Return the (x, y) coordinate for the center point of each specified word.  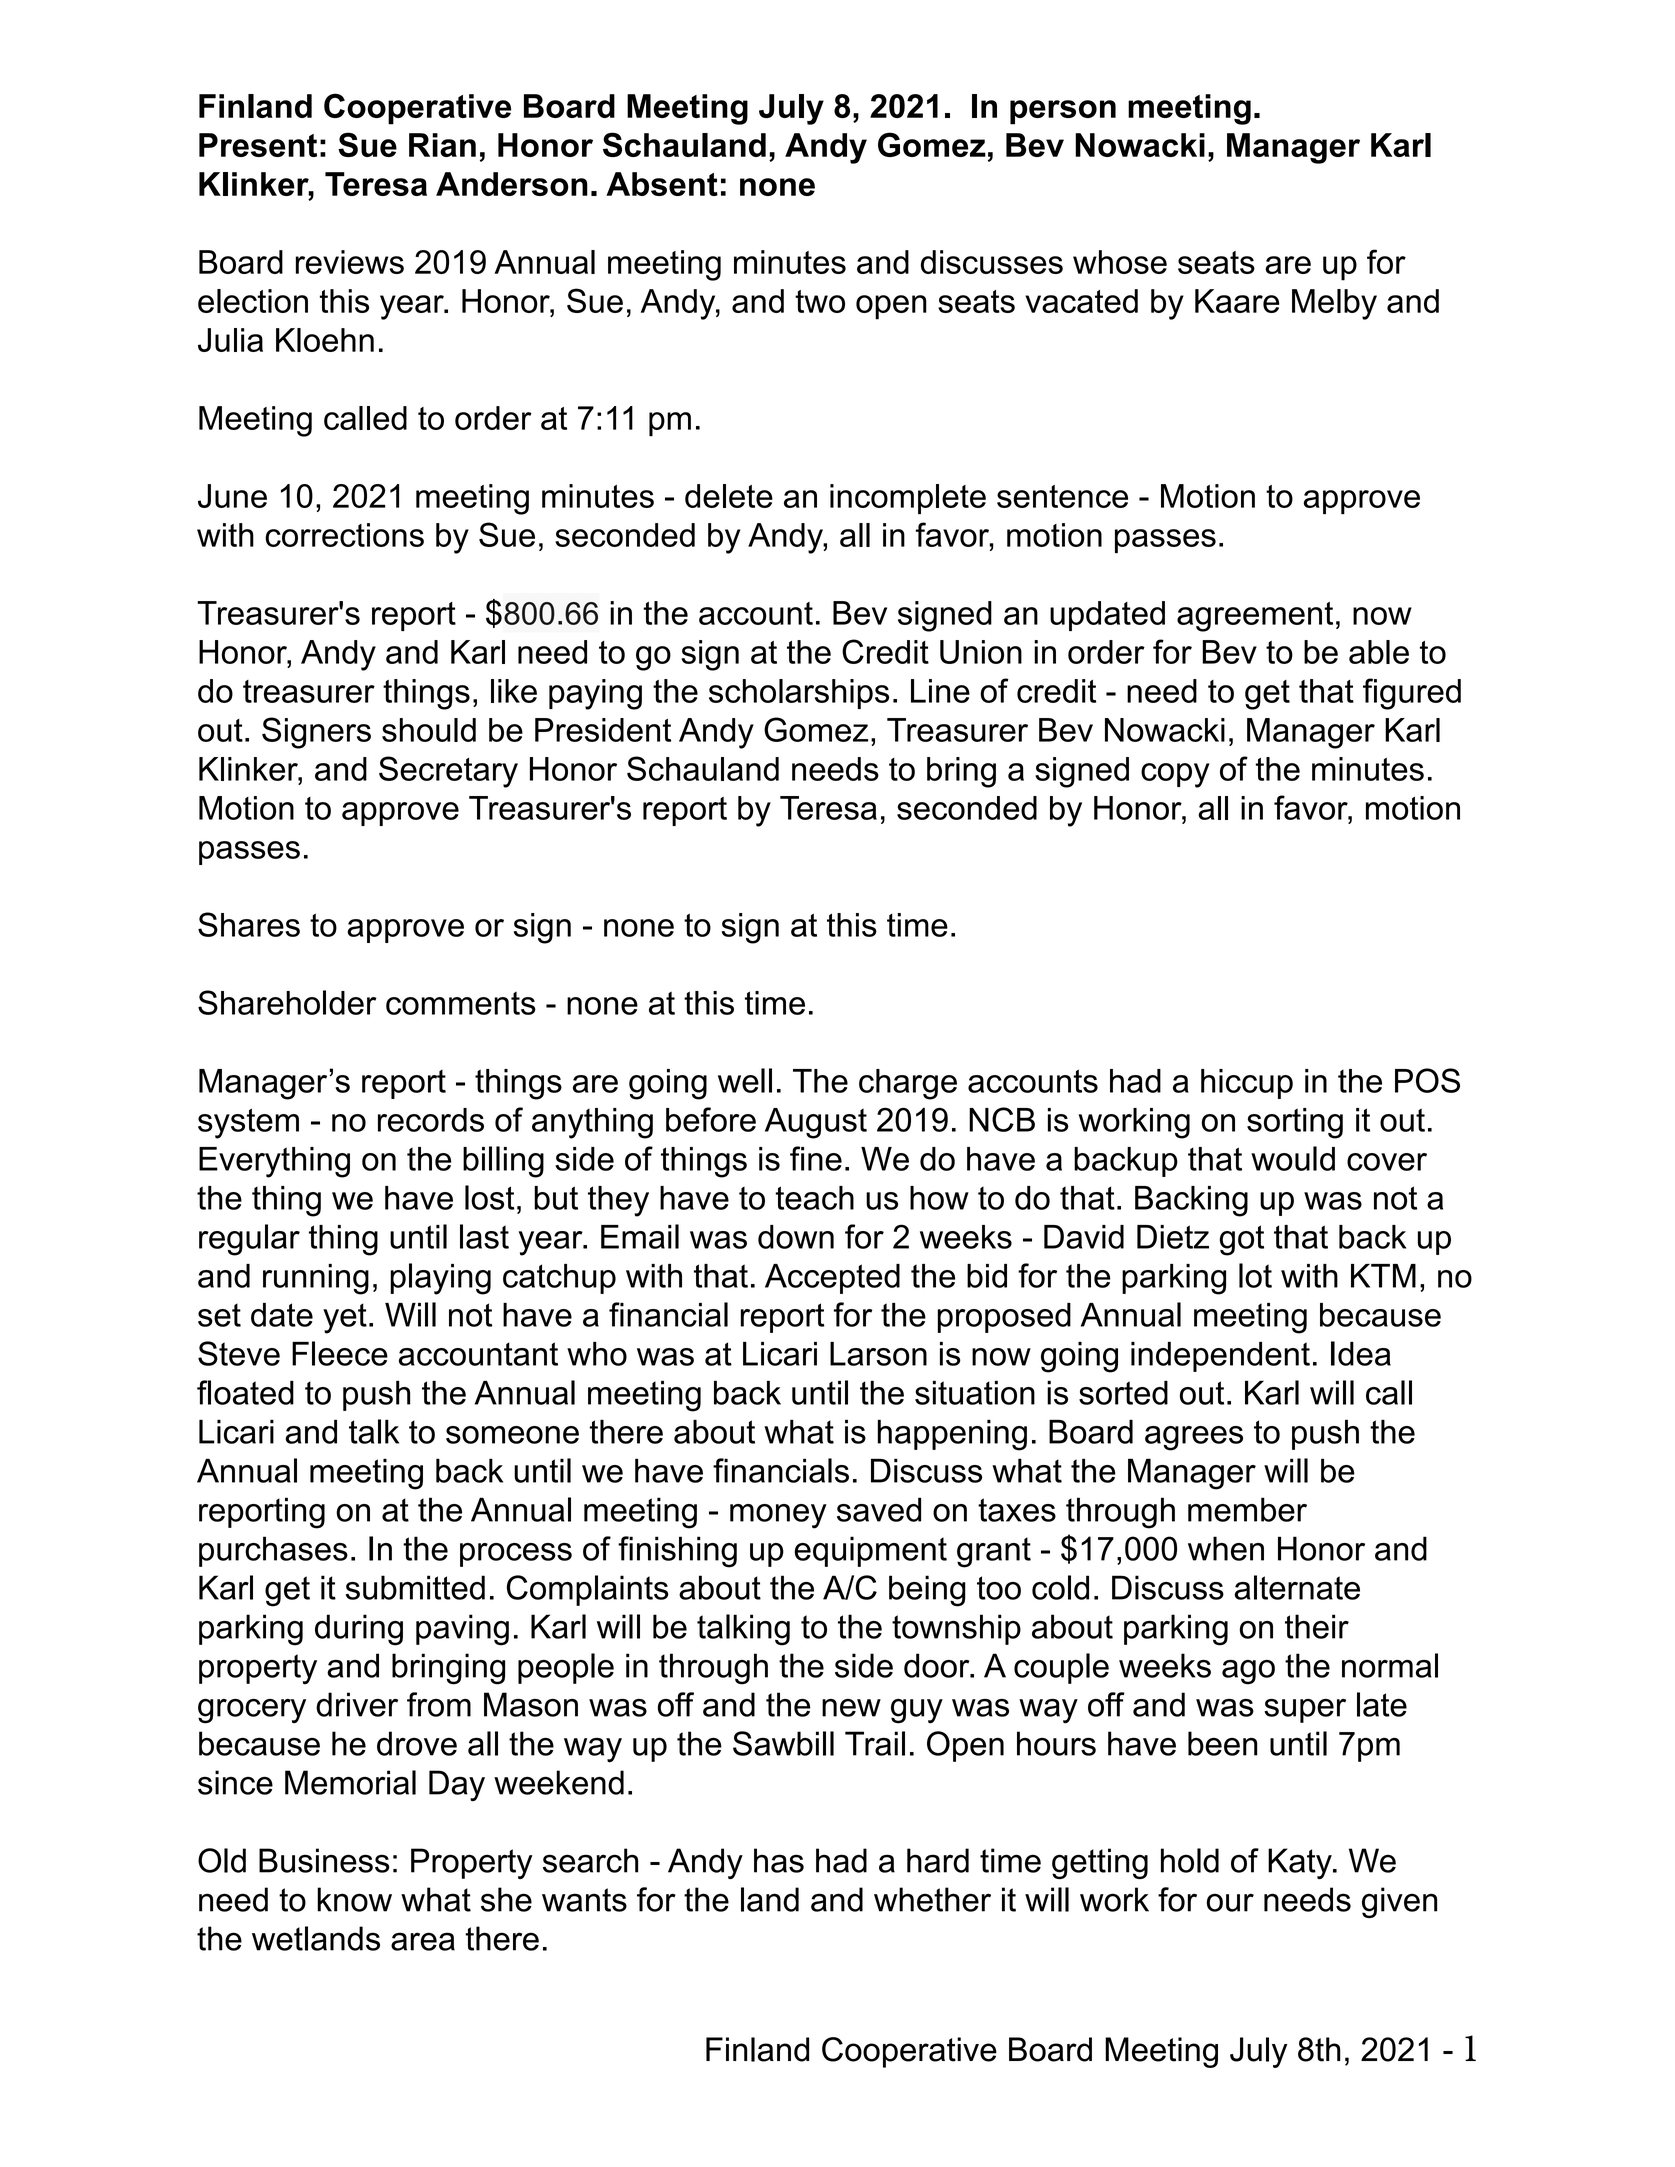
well (745, 1080)
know (354, 1899)
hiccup (1247, 1084)
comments (461, 1003)
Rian (442, 145)
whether (932, 1899)
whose (1120, 262)
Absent (662, 184)
